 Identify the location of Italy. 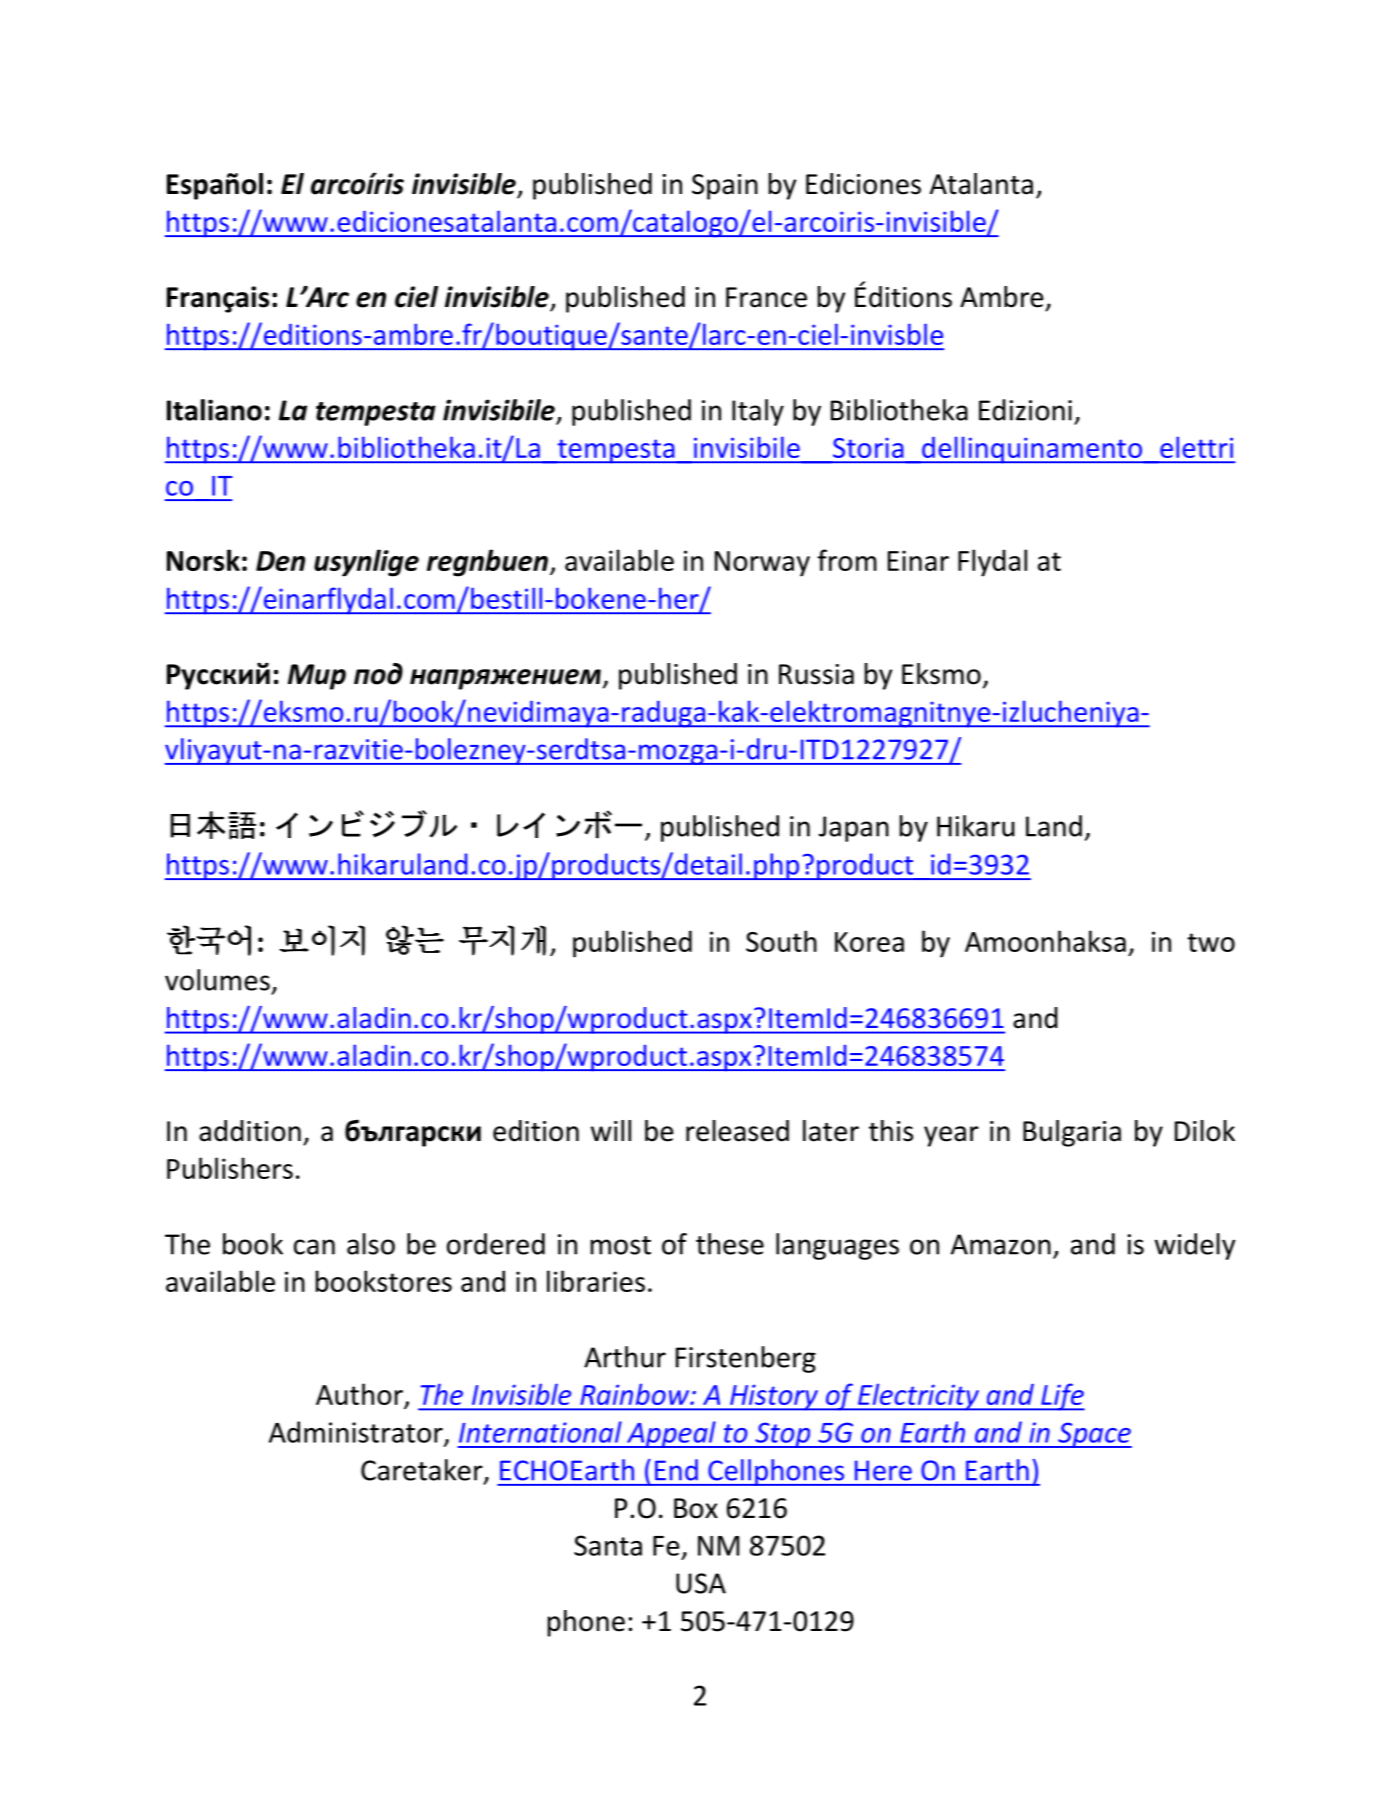
(758, 412).
